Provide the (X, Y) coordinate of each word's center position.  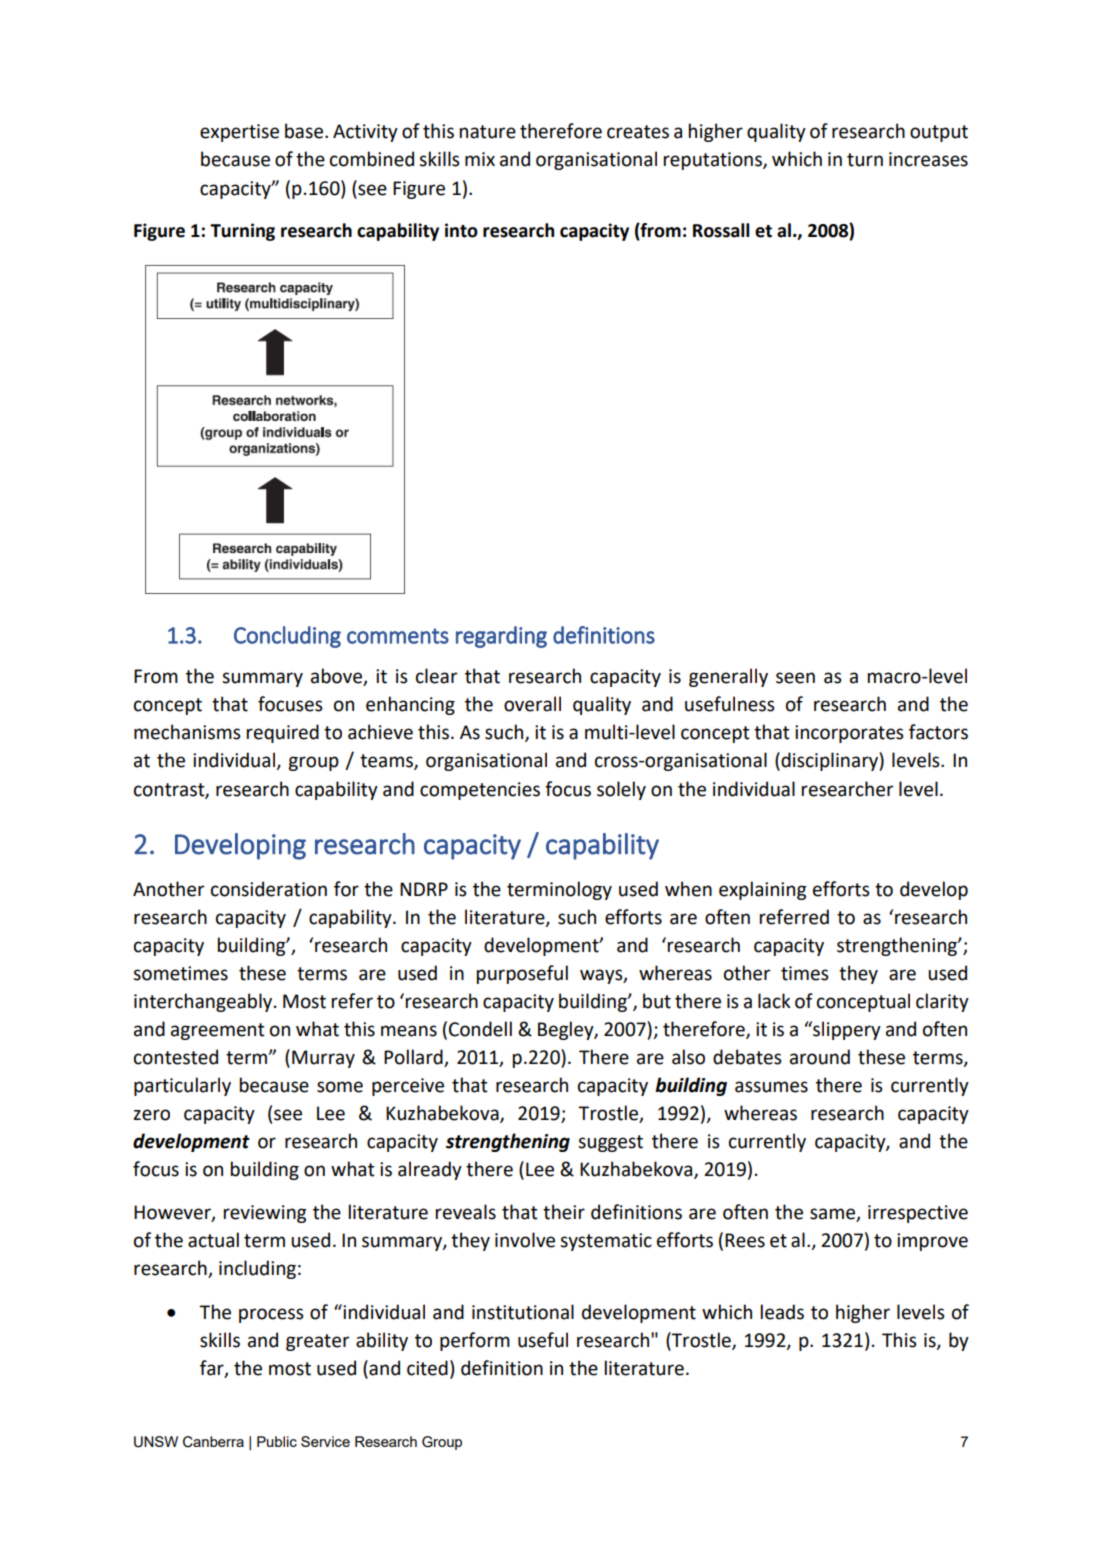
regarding (501, 637)
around (820, 1057)
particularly (182, 1086)
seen (795, 678)
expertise (239, 133)
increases (928, 159)
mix (480, 159)
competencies (480, 791)
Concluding (287, 637)
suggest (610, 1143)
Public (277, 1441)
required (283, 733)
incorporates (849, 734)
